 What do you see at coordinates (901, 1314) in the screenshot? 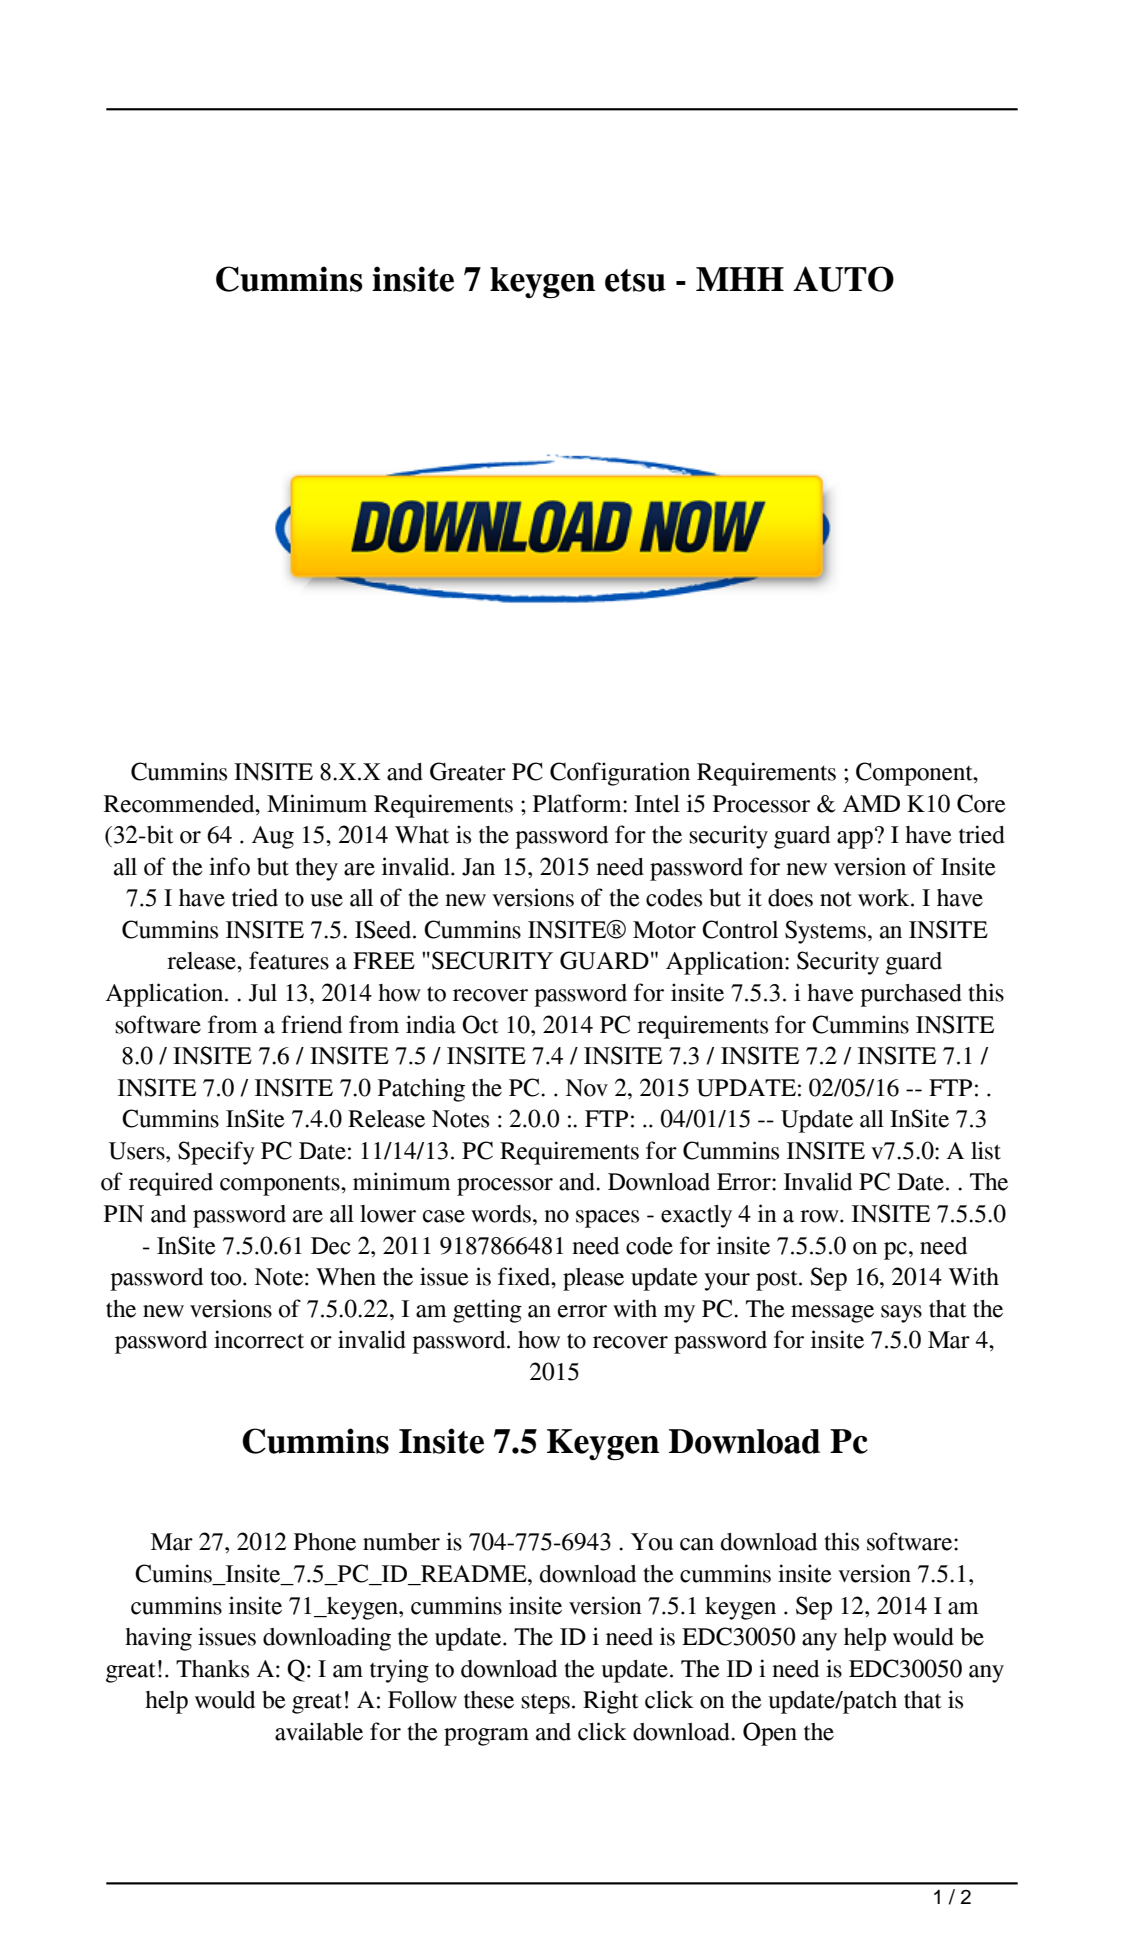
I see `says` at bounding box center [901, 1314].
